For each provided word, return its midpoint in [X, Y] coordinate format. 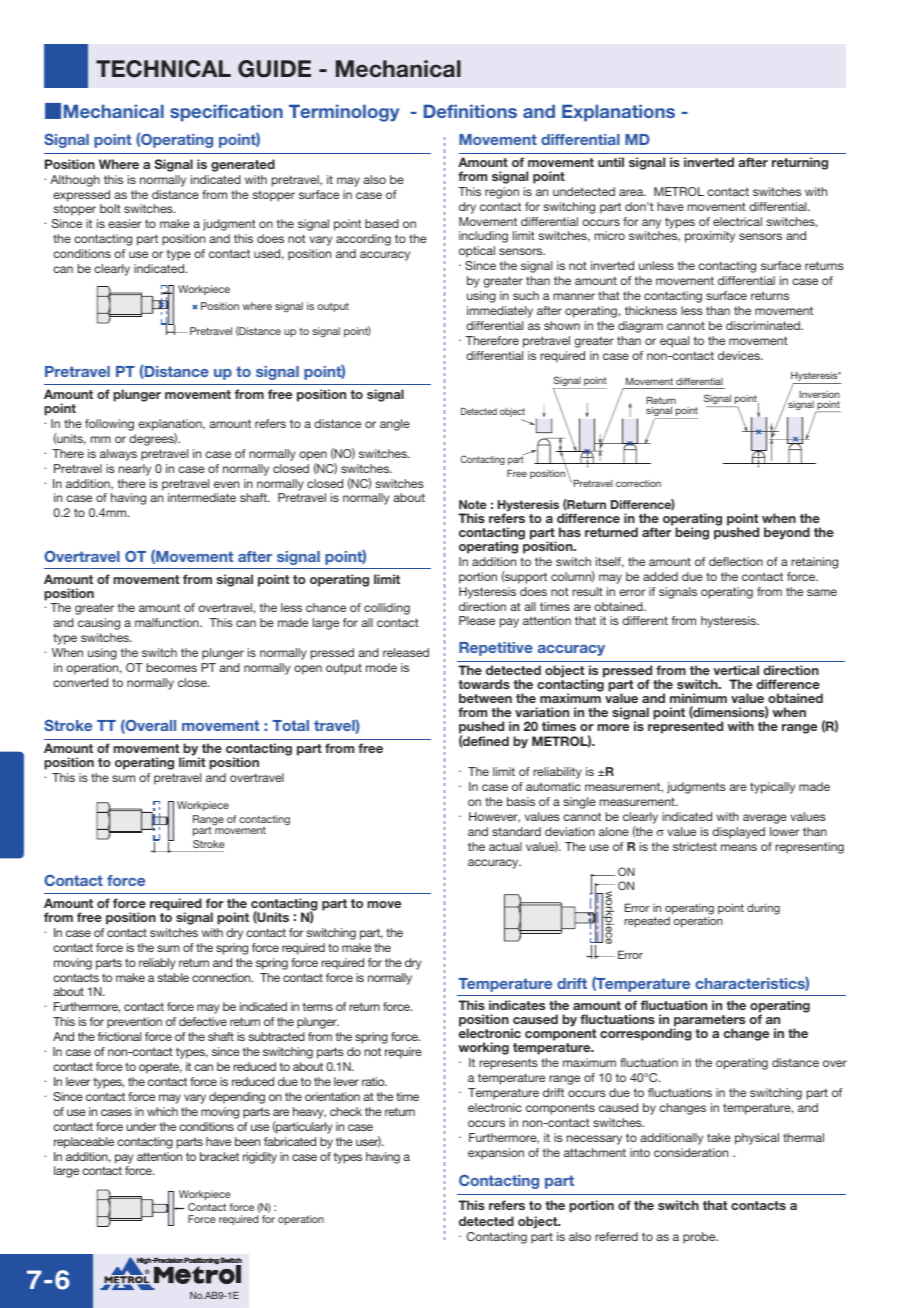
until [611, 162]
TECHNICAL [163, 69]
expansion [496, 1154]
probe [700, 1238]
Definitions [470, 111]
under [142, 1126]
